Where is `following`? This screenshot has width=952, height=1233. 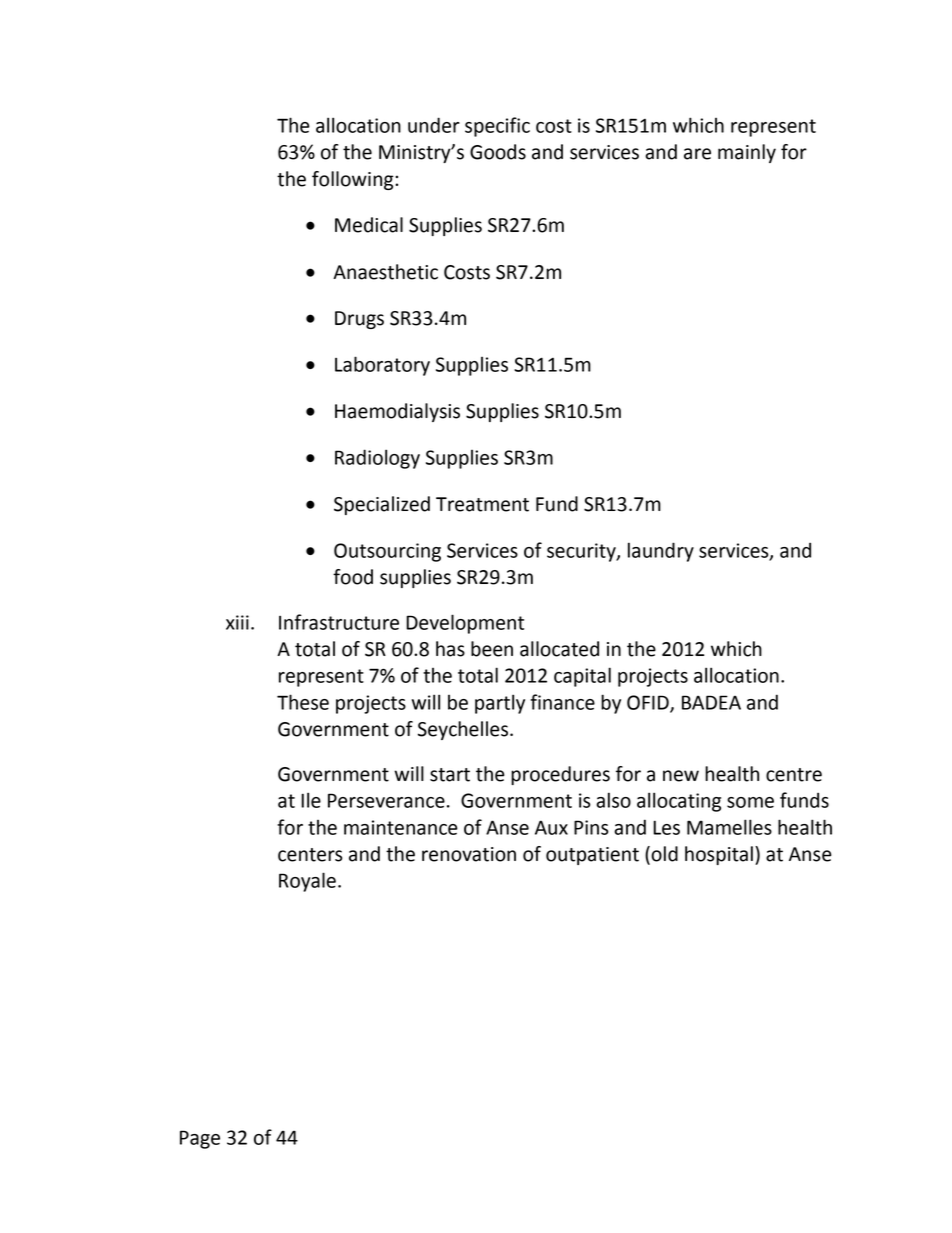 following is located at coordinates (354, 180).
